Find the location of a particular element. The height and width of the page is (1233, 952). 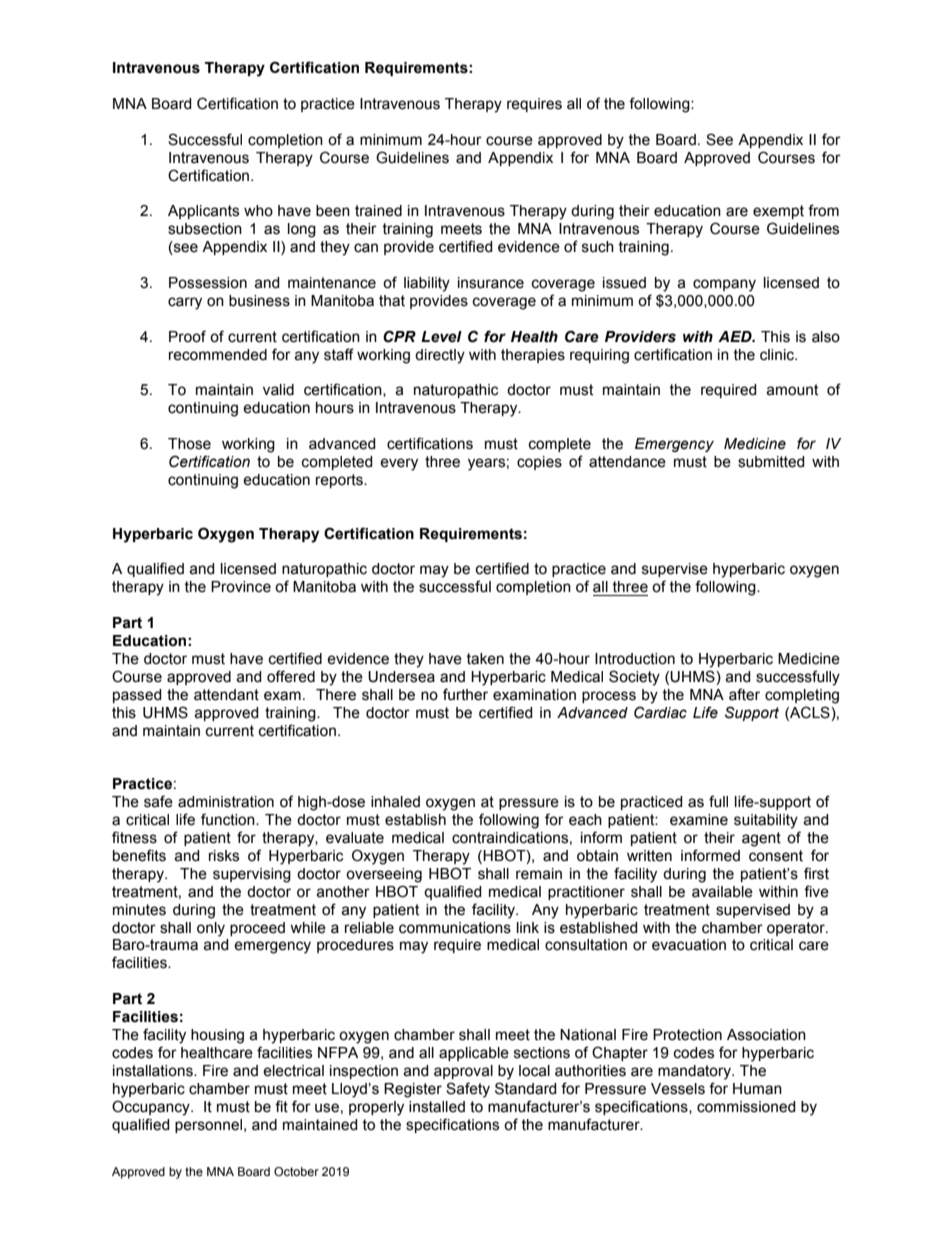

exempt is located at coordinates (778, 212).
